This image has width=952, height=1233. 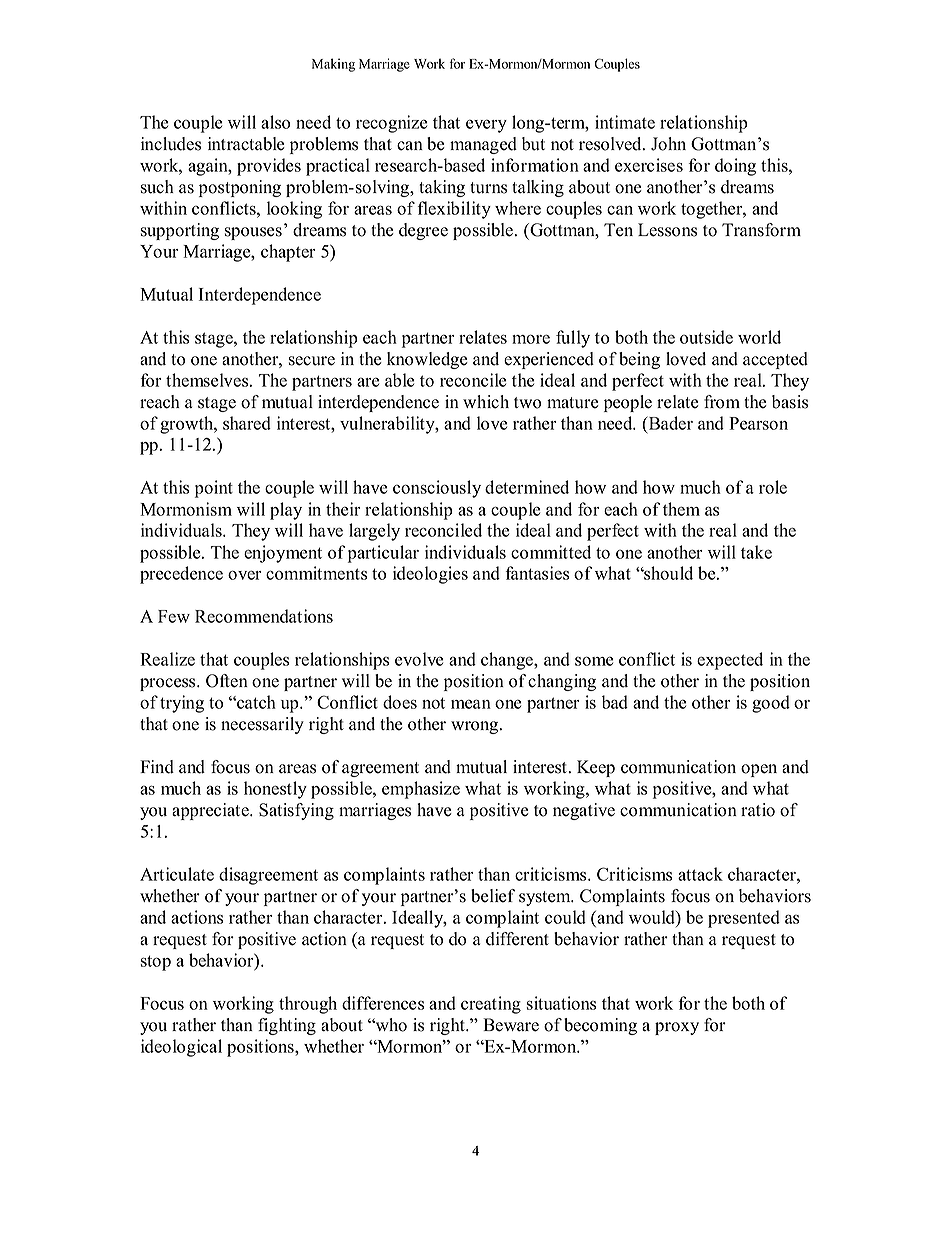 I want to click on open, so click(x=759, y=770).
